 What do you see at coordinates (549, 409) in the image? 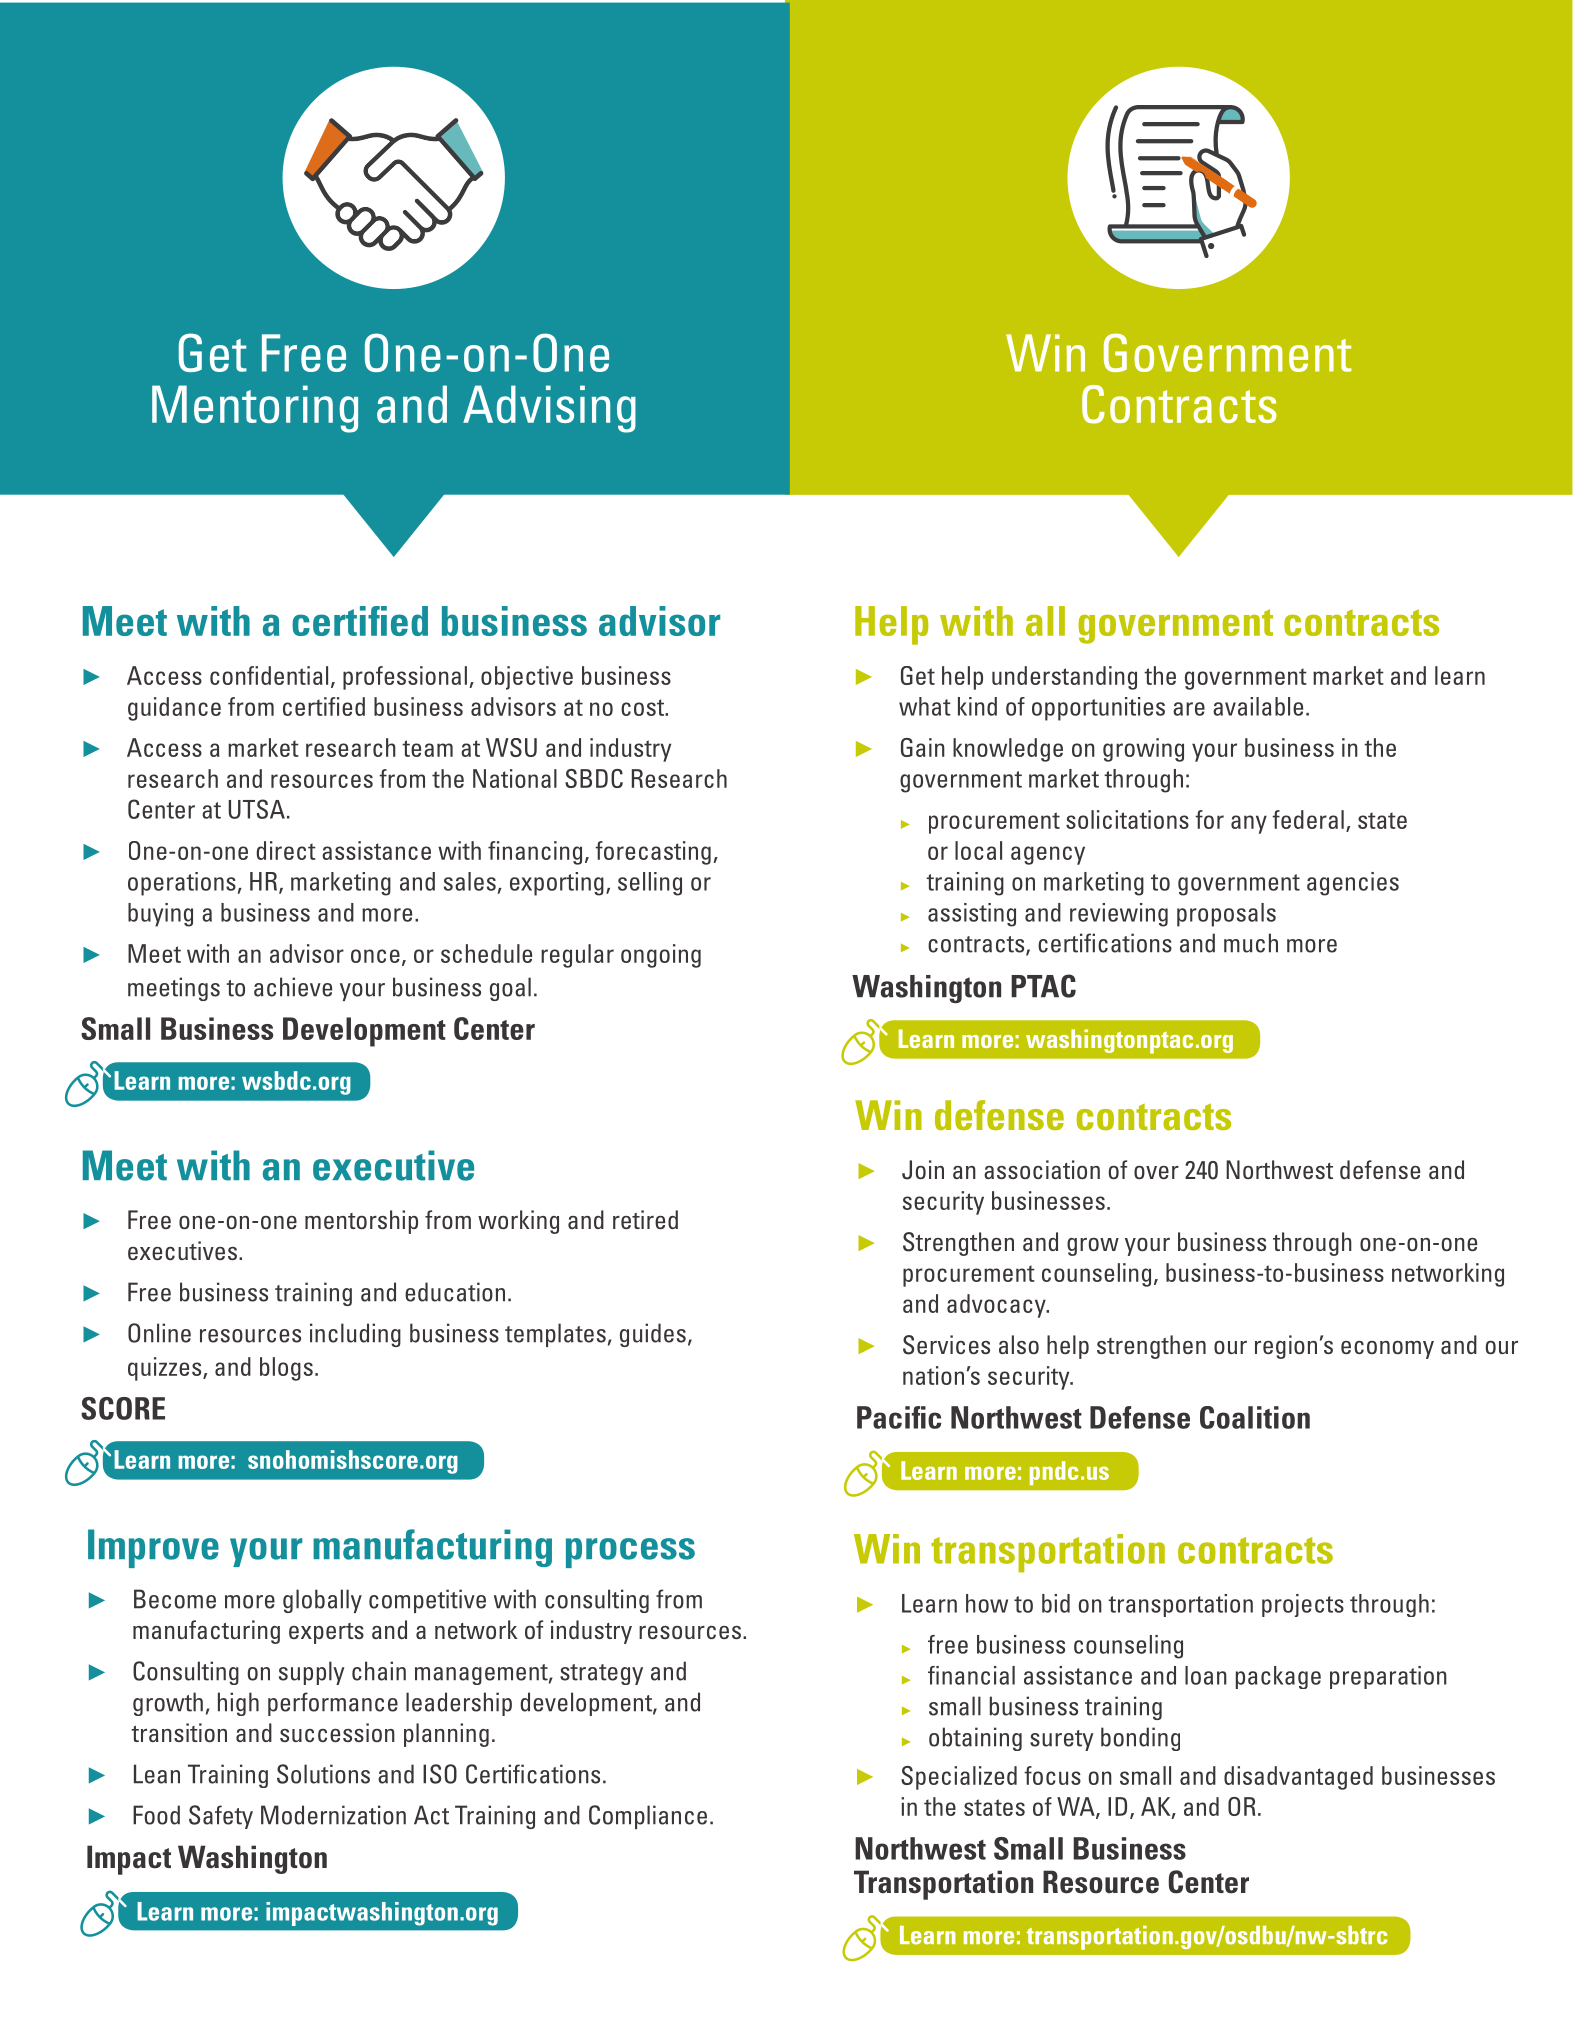
I see `Advising` at bounding box center [549, 409].
